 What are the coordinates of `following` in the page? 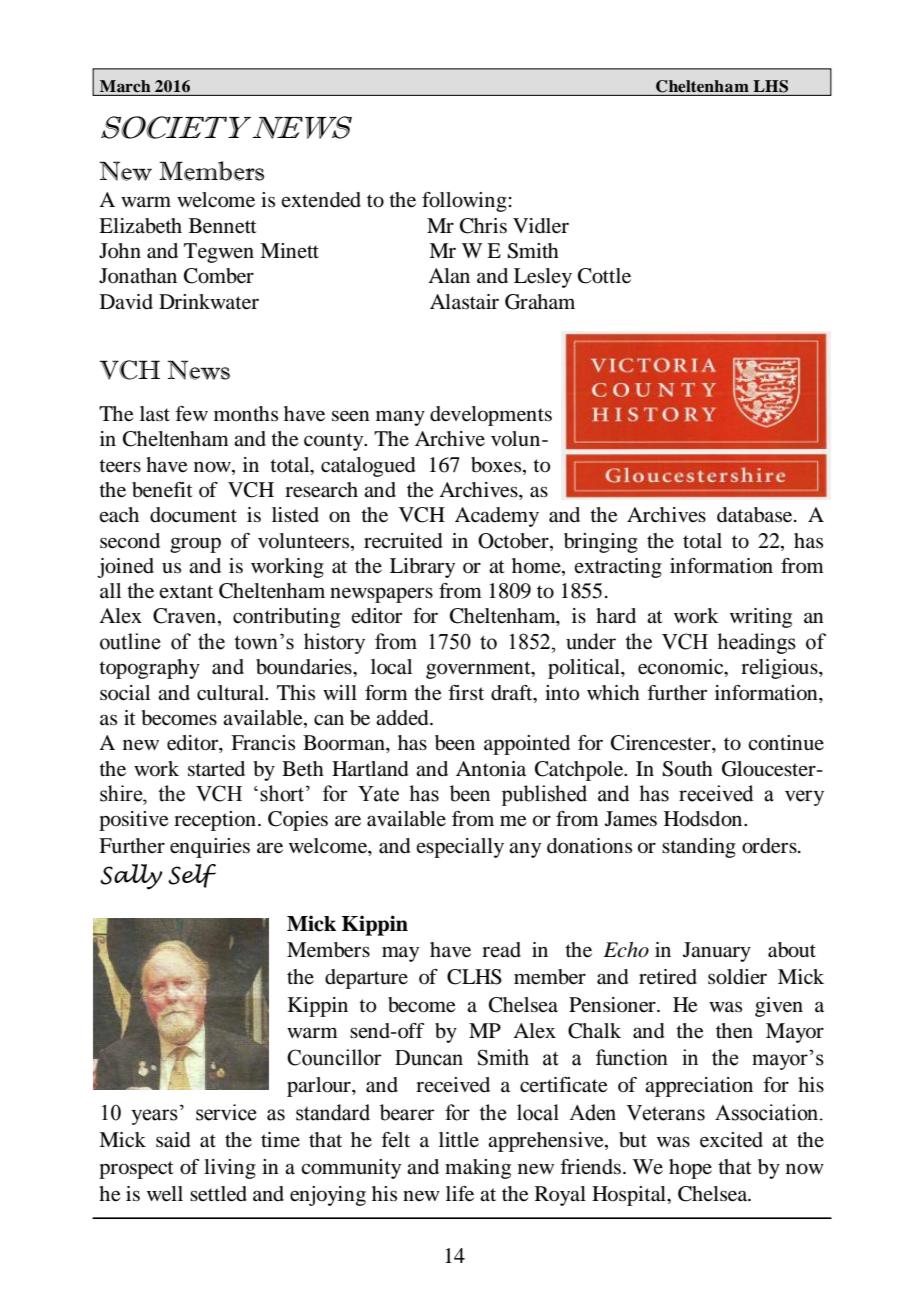 It's located at (465, 202).
